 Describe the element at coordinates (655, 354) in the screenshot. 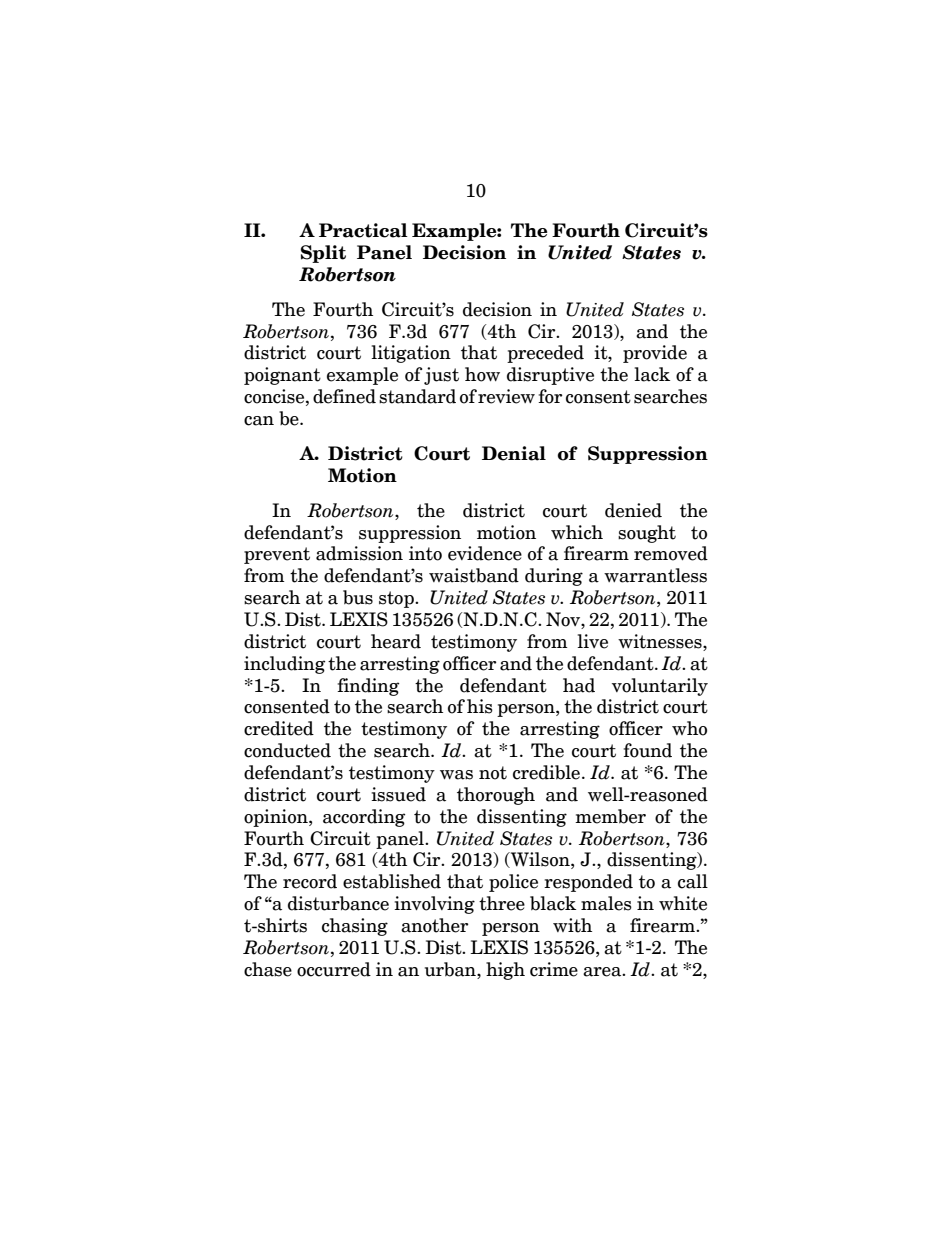

I see `provide` at that location.
